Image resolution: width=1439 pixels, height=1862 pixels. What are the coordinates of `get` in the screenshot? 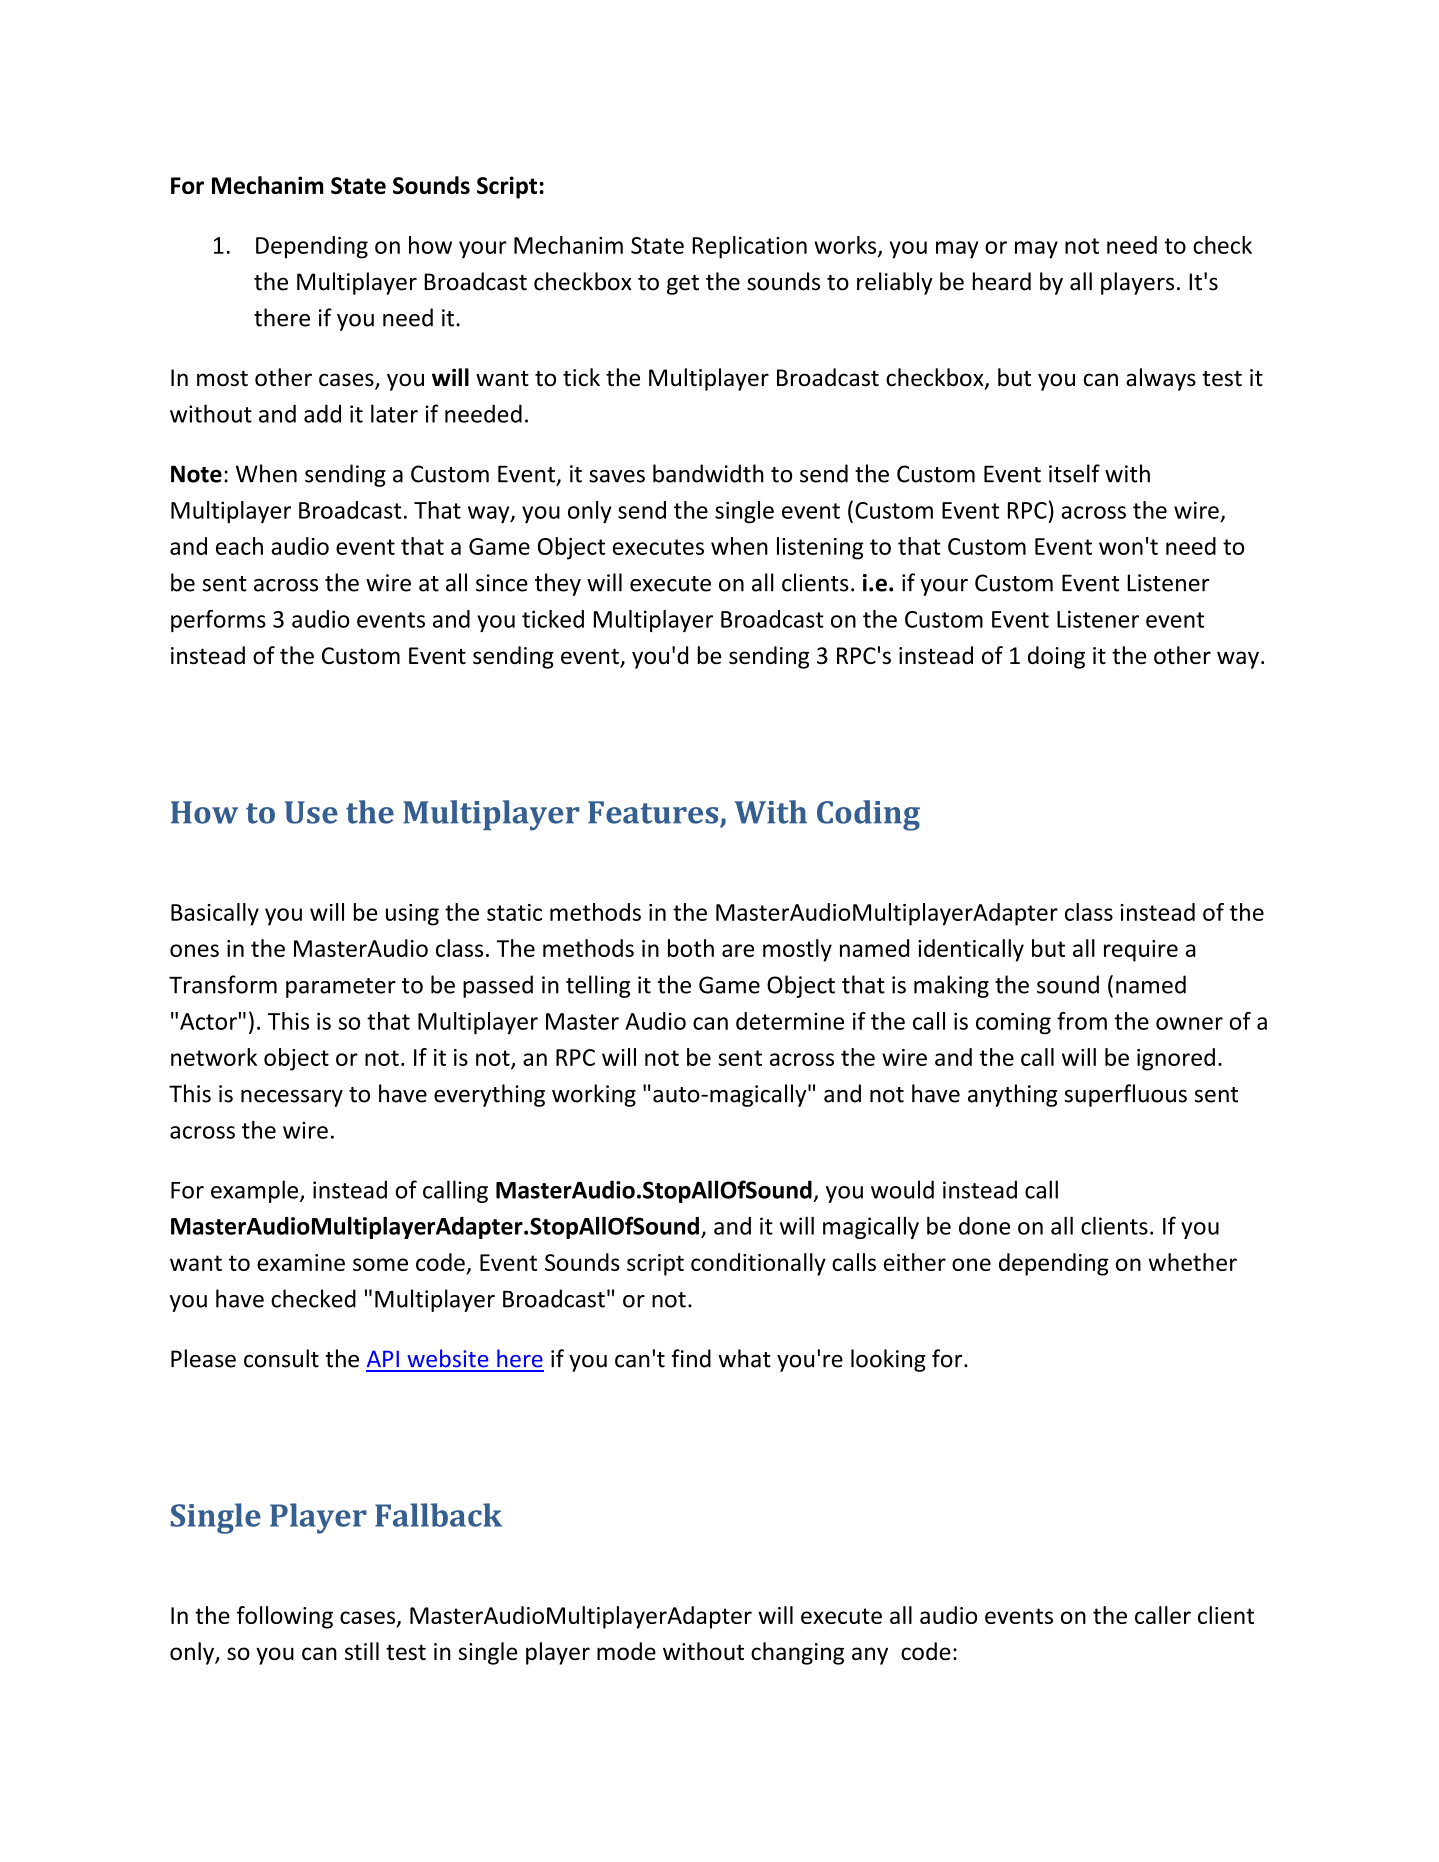 It's located at (683, 285).
